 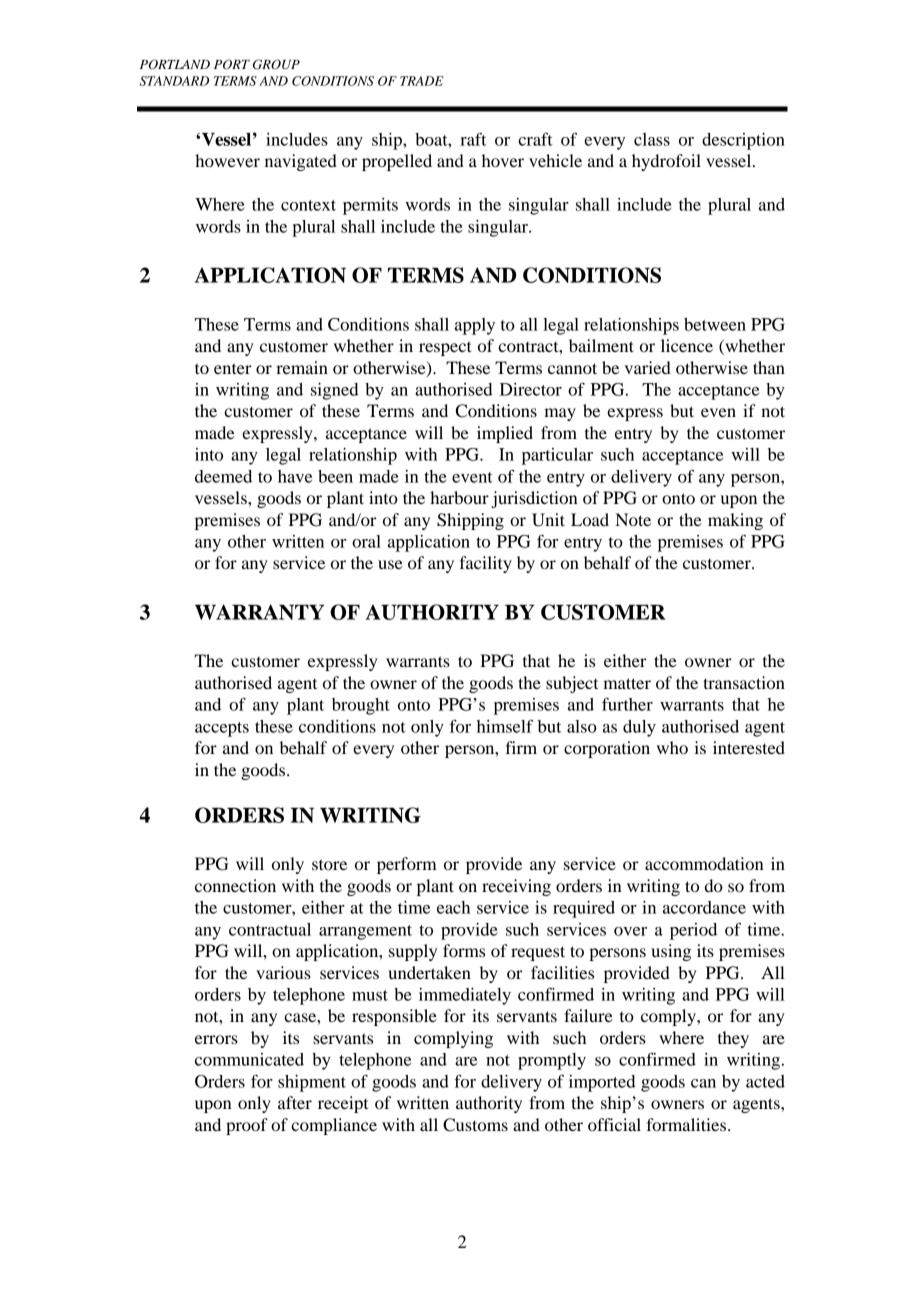 I want to click on himself, so click(x=505, y=726).
